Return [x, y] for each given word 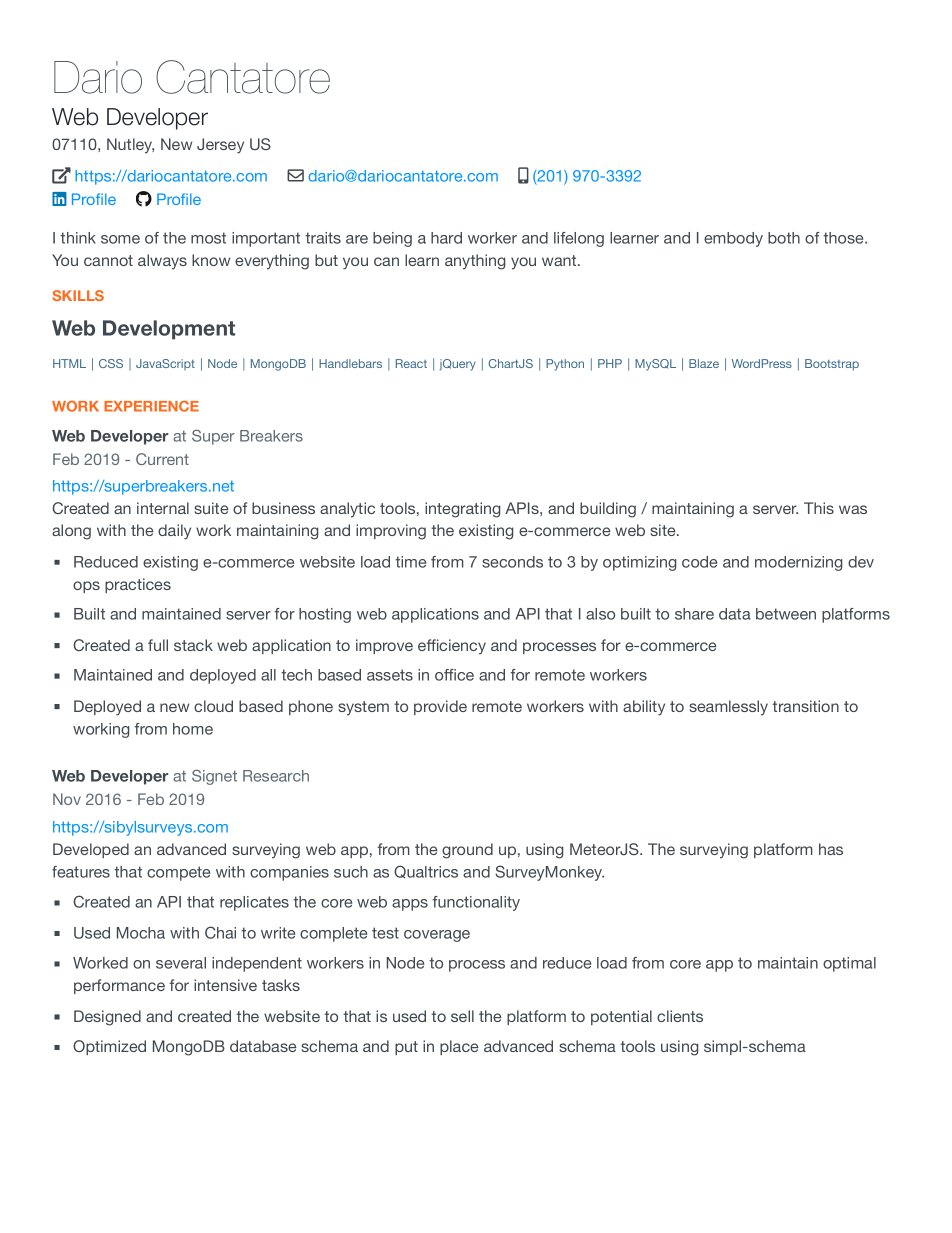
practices [138, 585]
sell [462, 1016]
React [411, 363]
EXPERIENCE [151, 406]
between [786, 614]
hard [446, 238]
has [831, 849]
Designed [107, 1018]
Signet [214, 777]
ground [467, 851]
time [410, 562]
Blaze [704, 363]
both [784, 238]
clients [680, 1016]
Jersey [220, 146]
